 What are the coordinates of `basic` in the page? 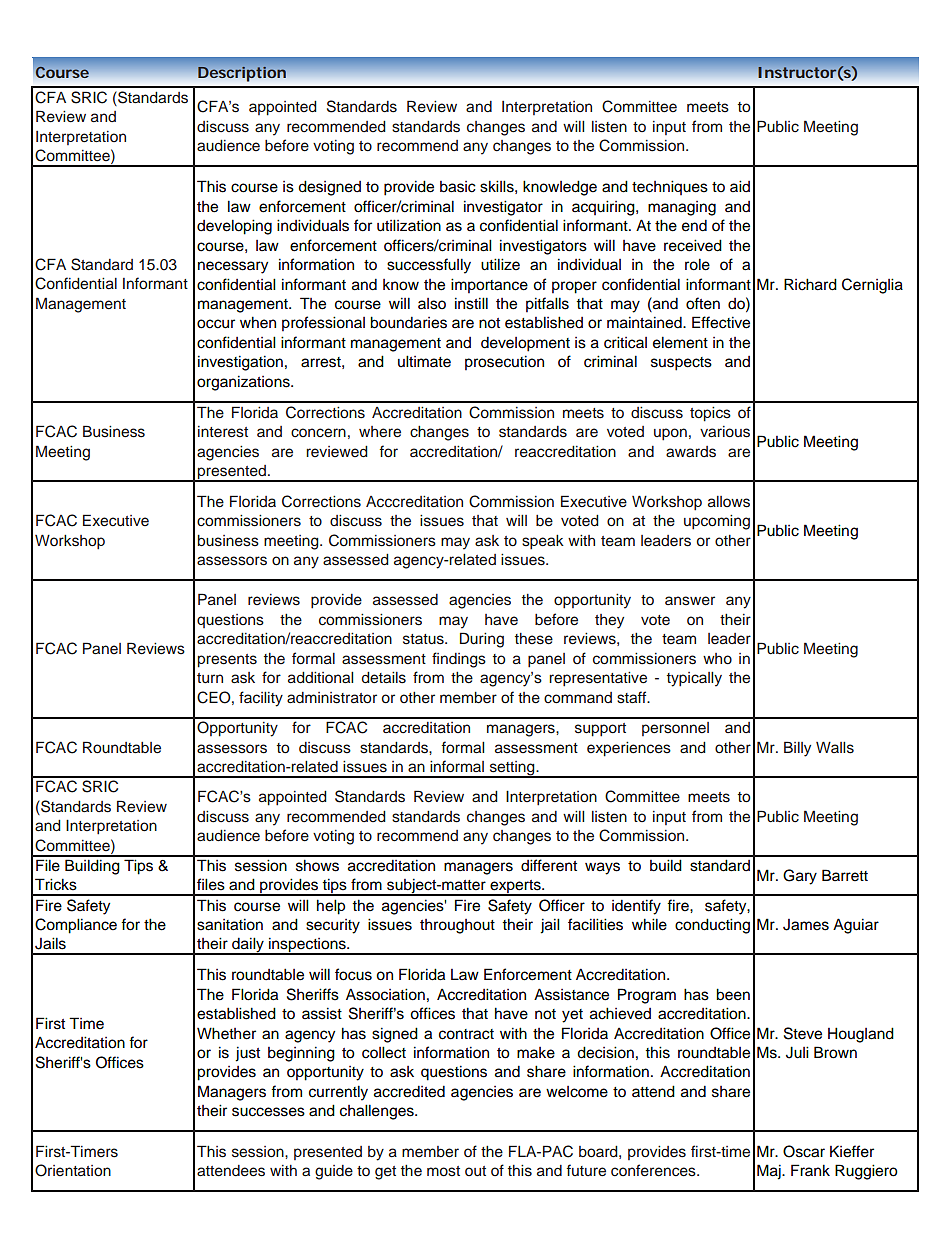 It's located at (458, 187).
